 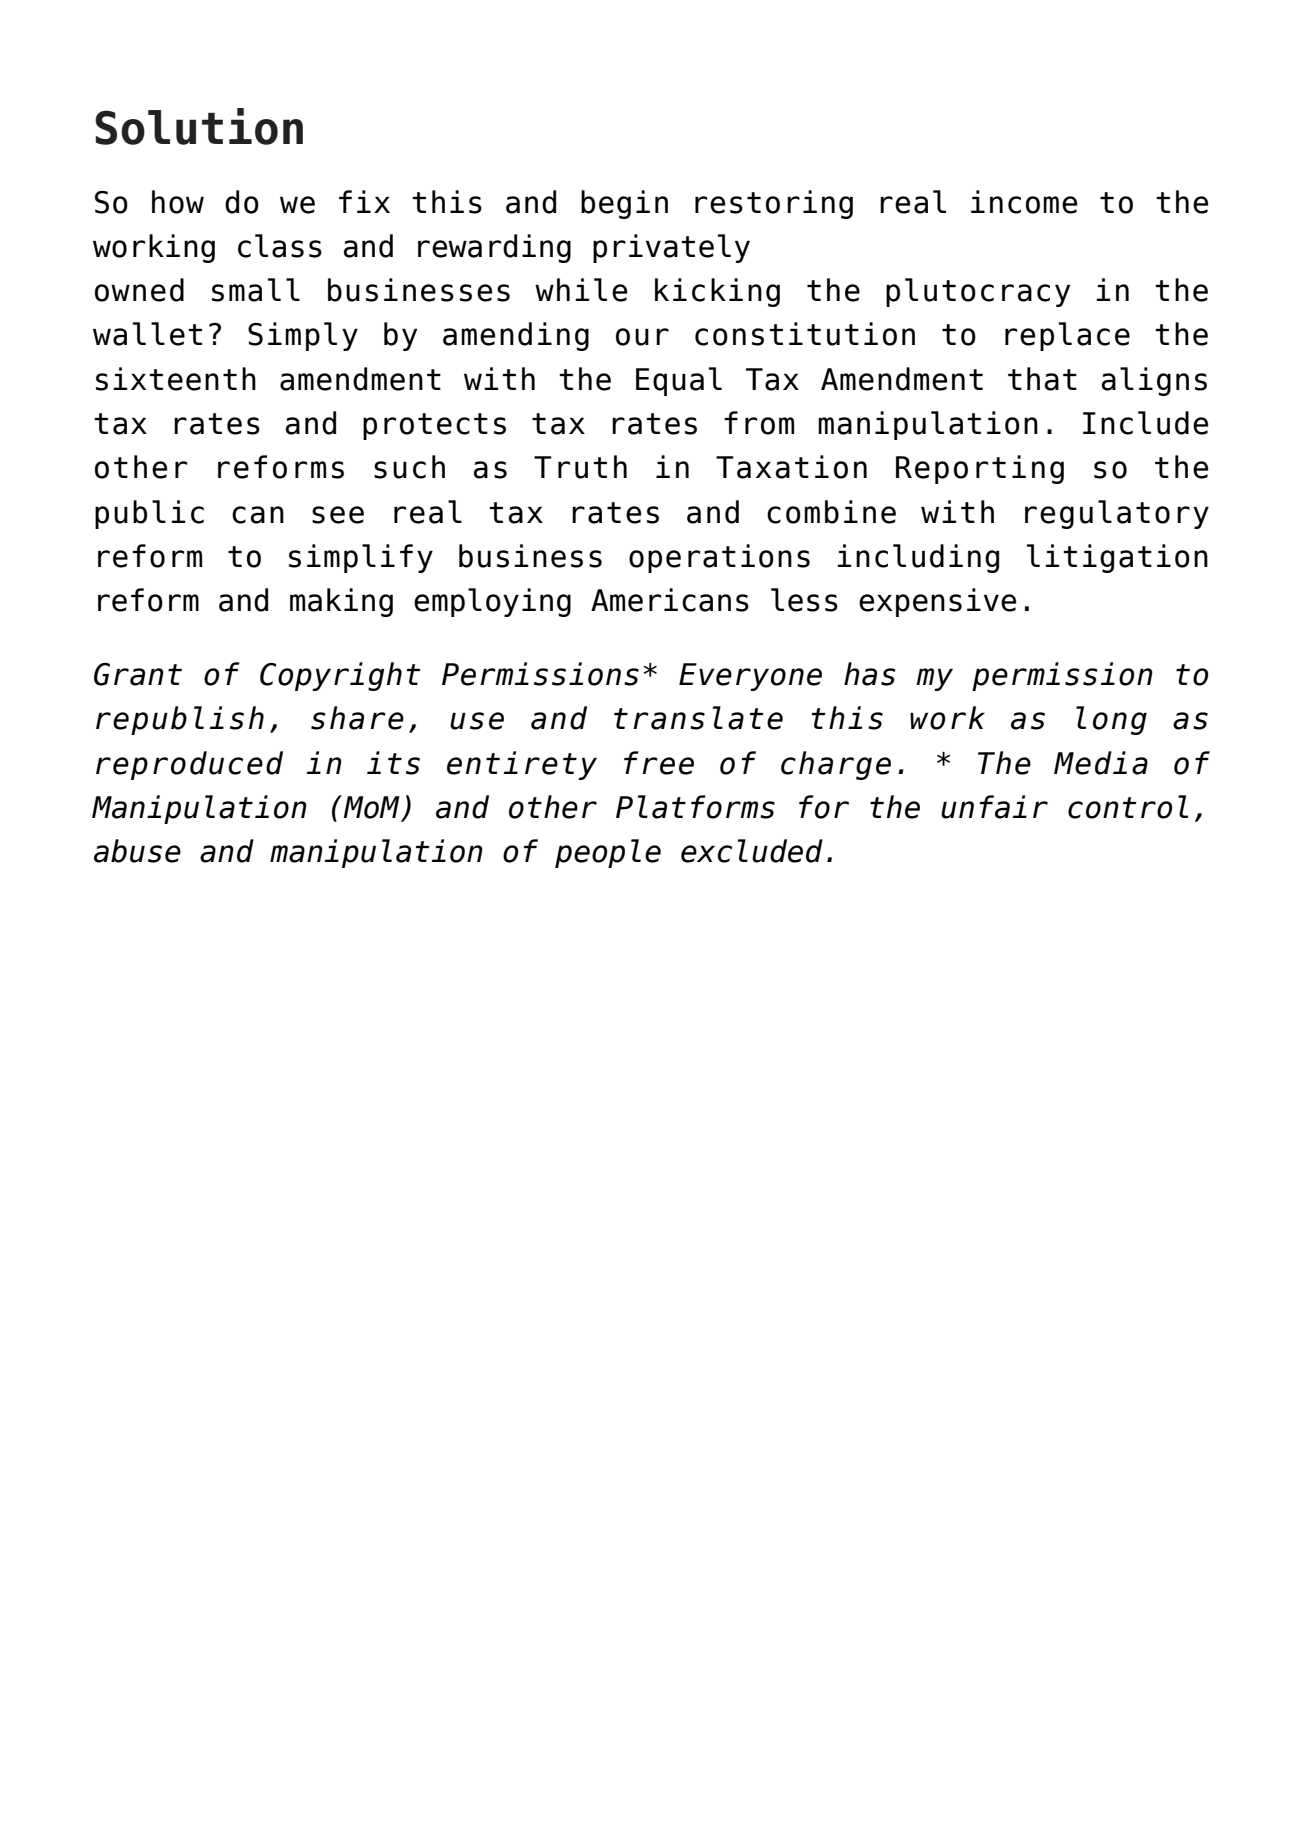 I want to click on abuse, so click(x=137, y=851).
